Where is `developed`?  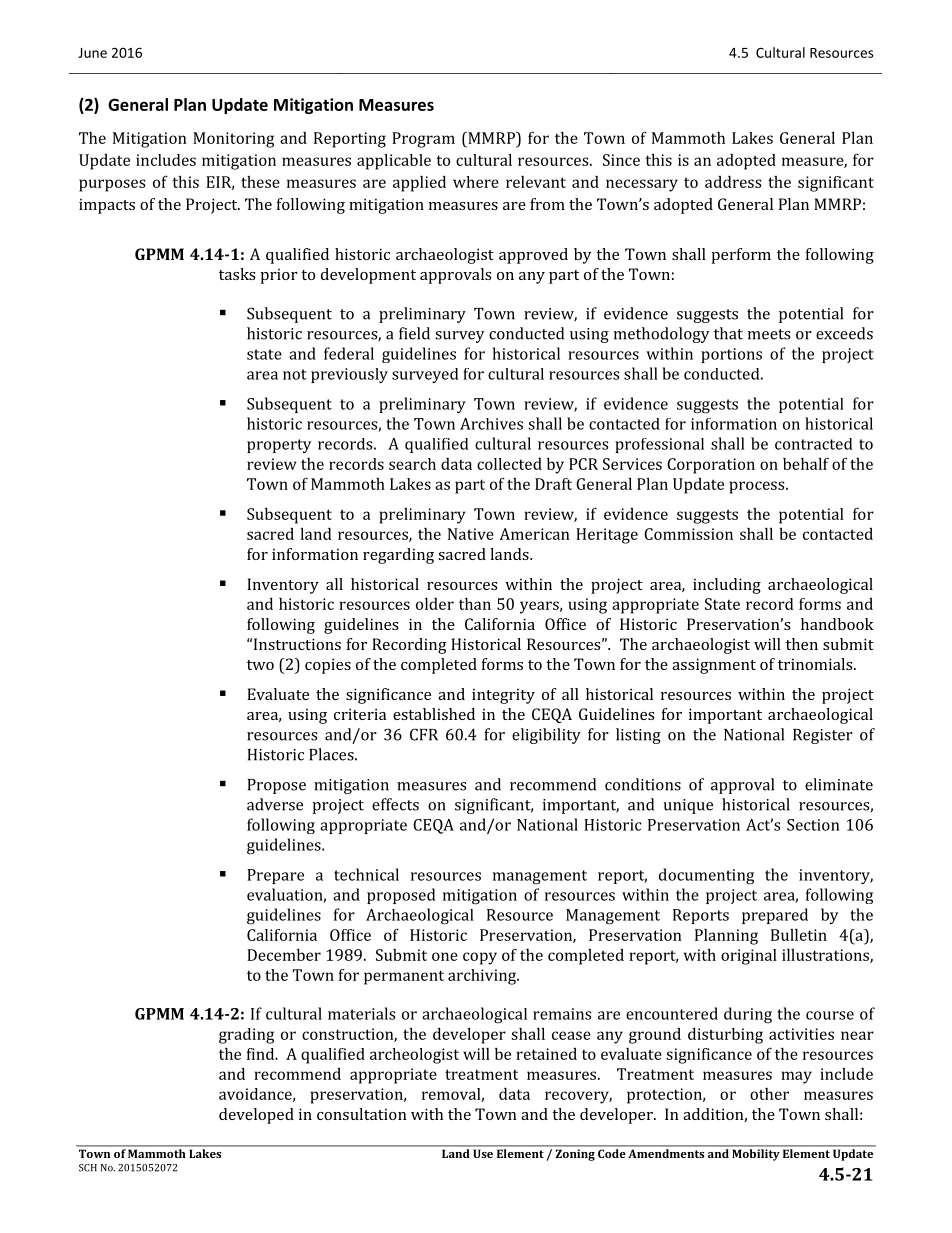 developed is located at coordinates (256, 1116).
